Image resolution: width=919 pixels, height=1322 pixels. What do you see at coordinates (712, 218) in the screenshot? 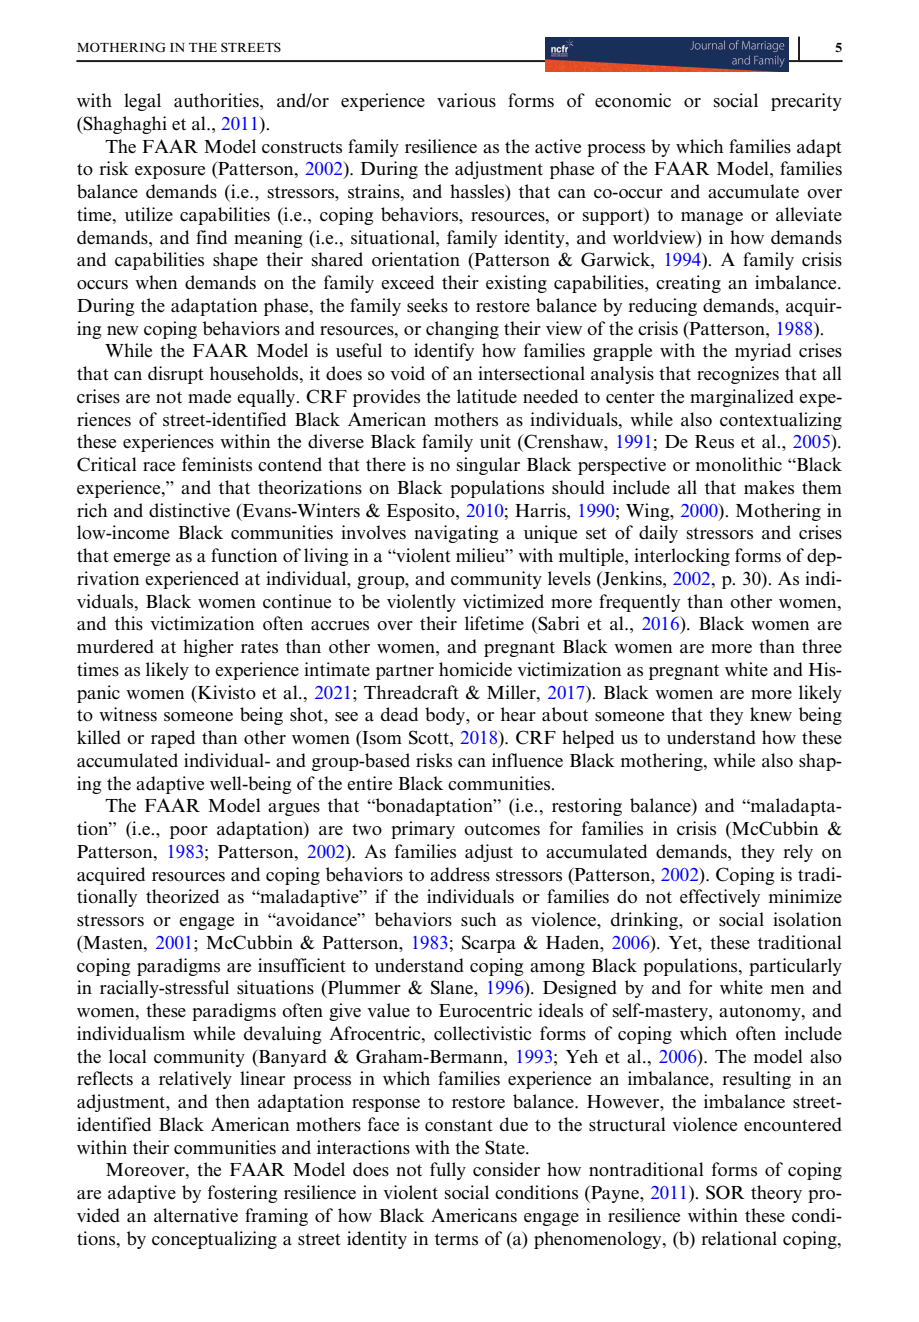
I see `manage` at bounding box center [712, 218].
